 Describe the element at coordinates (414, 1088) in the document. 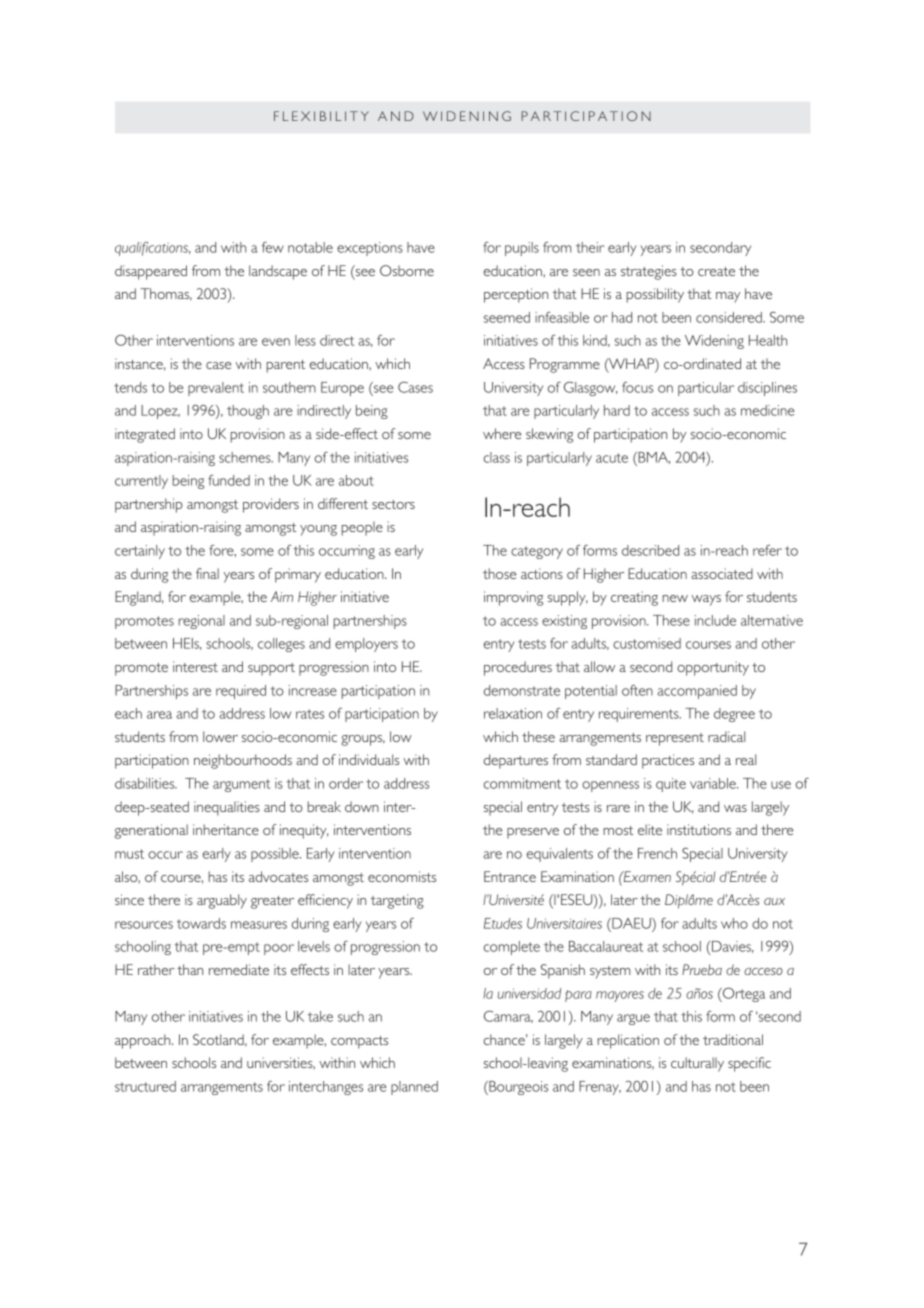

I see `planned` at that location.
